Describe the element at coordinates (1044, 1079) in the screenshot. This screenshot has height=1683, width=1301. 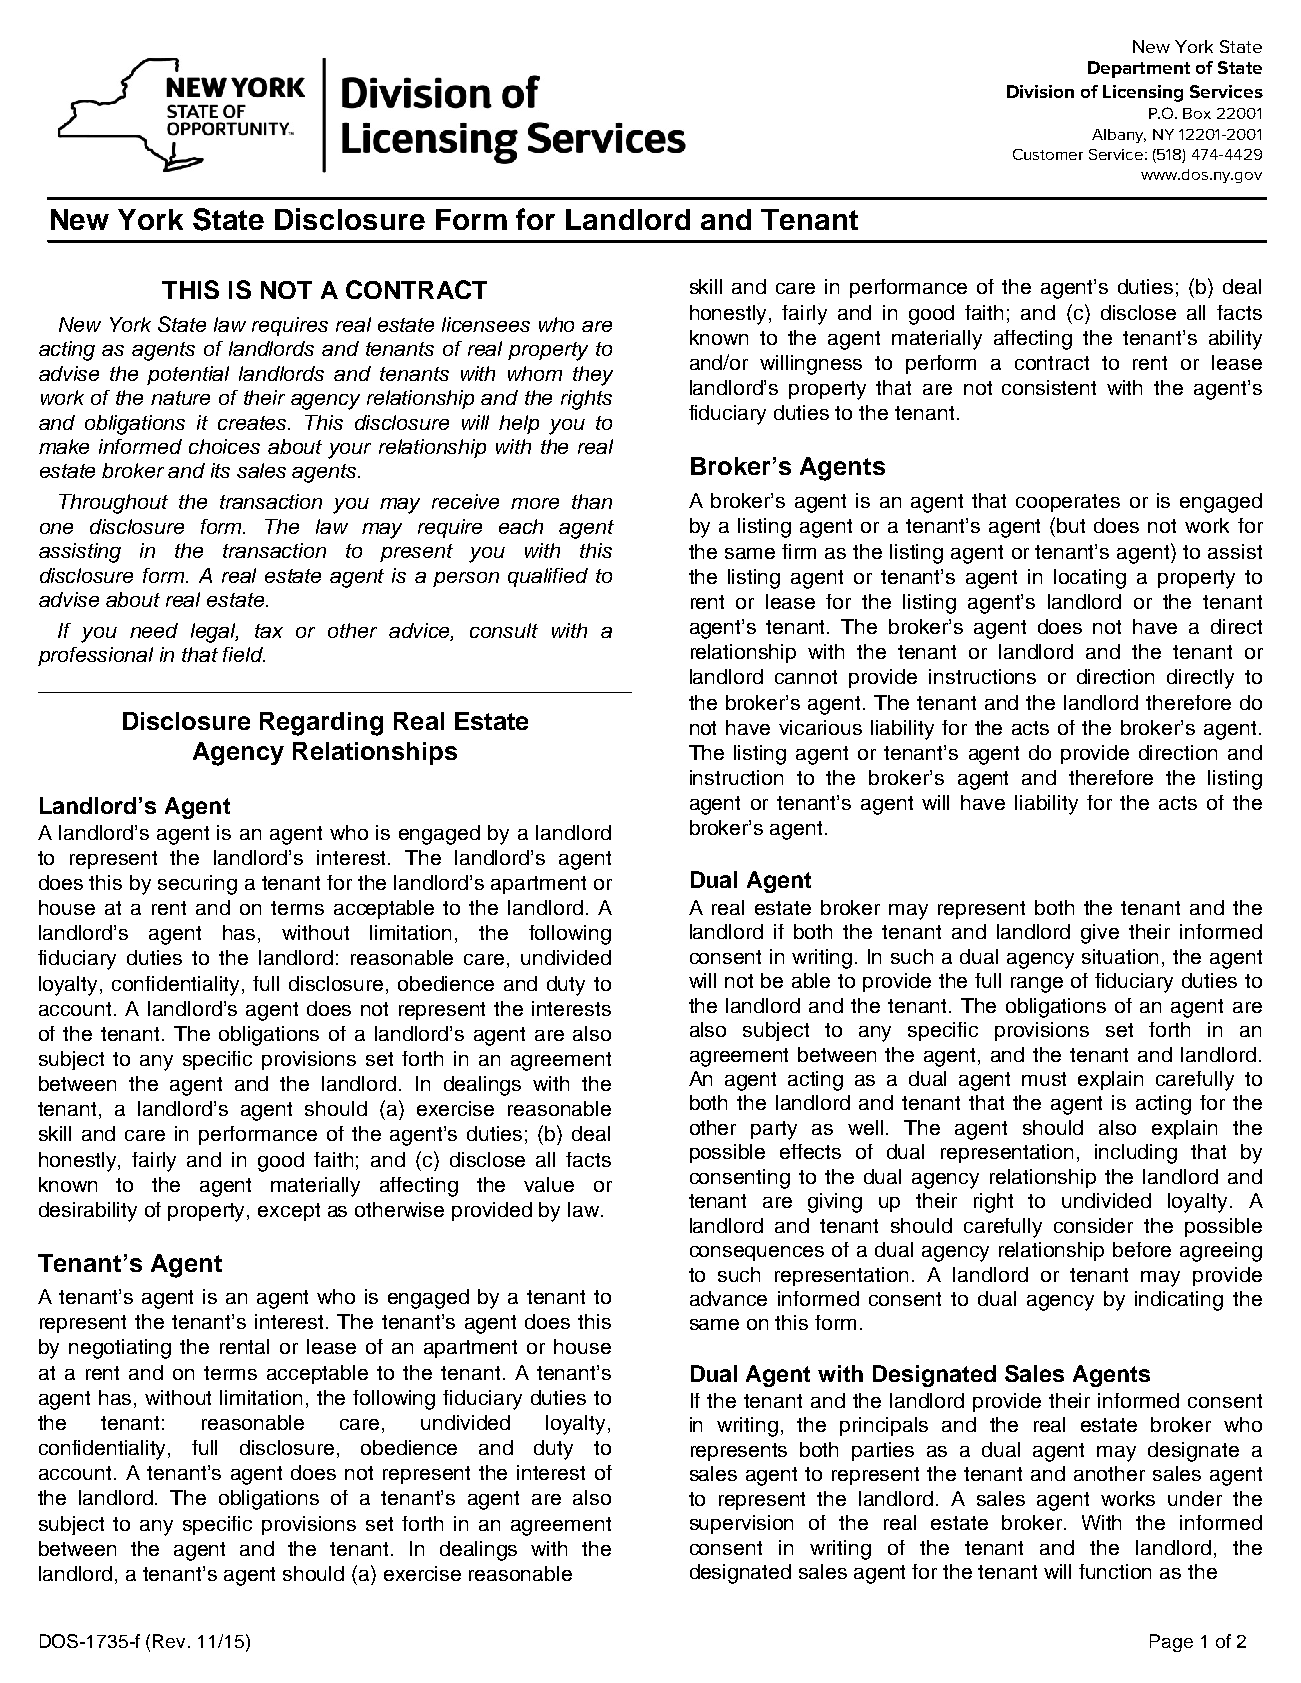
I see `must` at that location.
